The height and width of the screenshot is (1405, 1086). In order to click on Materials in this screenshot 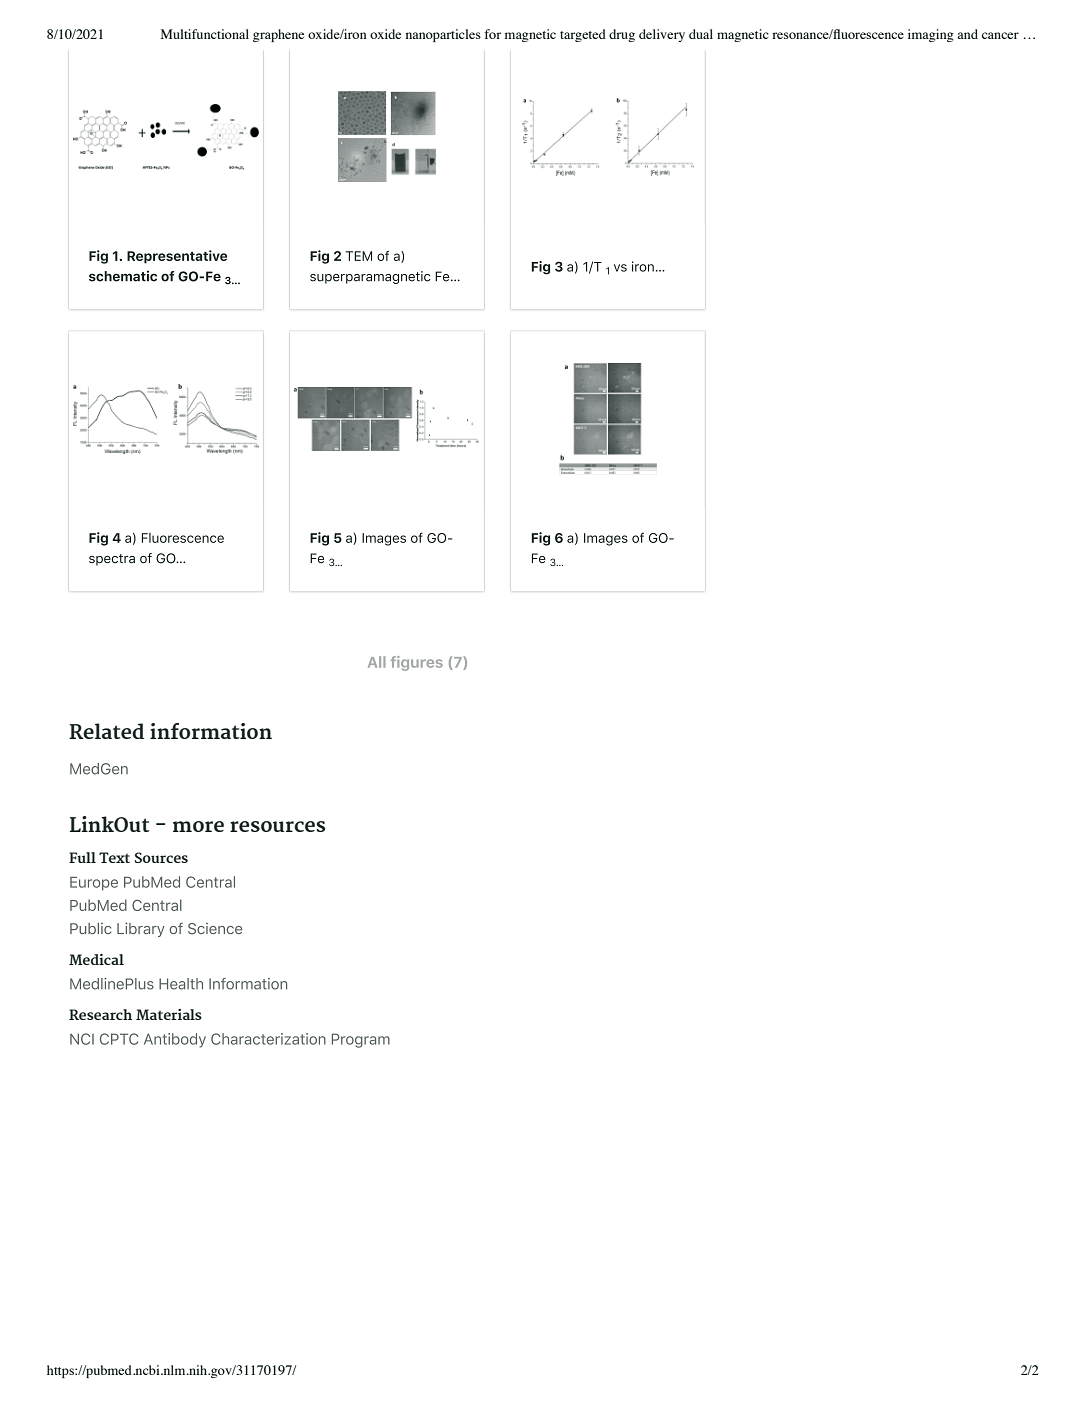, I will do `click(169, 1014)`.
